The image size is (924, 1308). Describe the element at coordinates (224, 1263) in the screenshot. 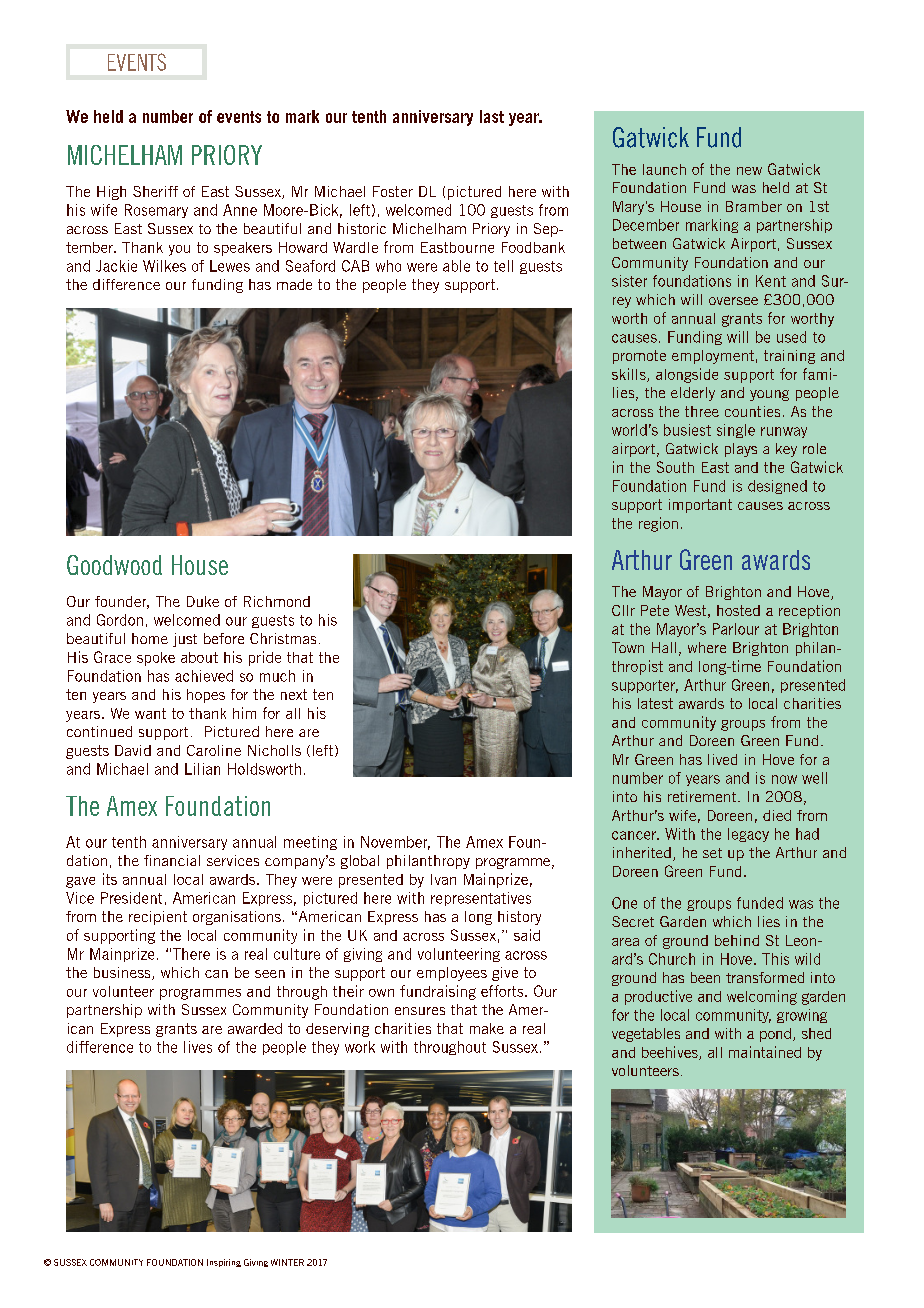

I see `Inspiring` at that location.
